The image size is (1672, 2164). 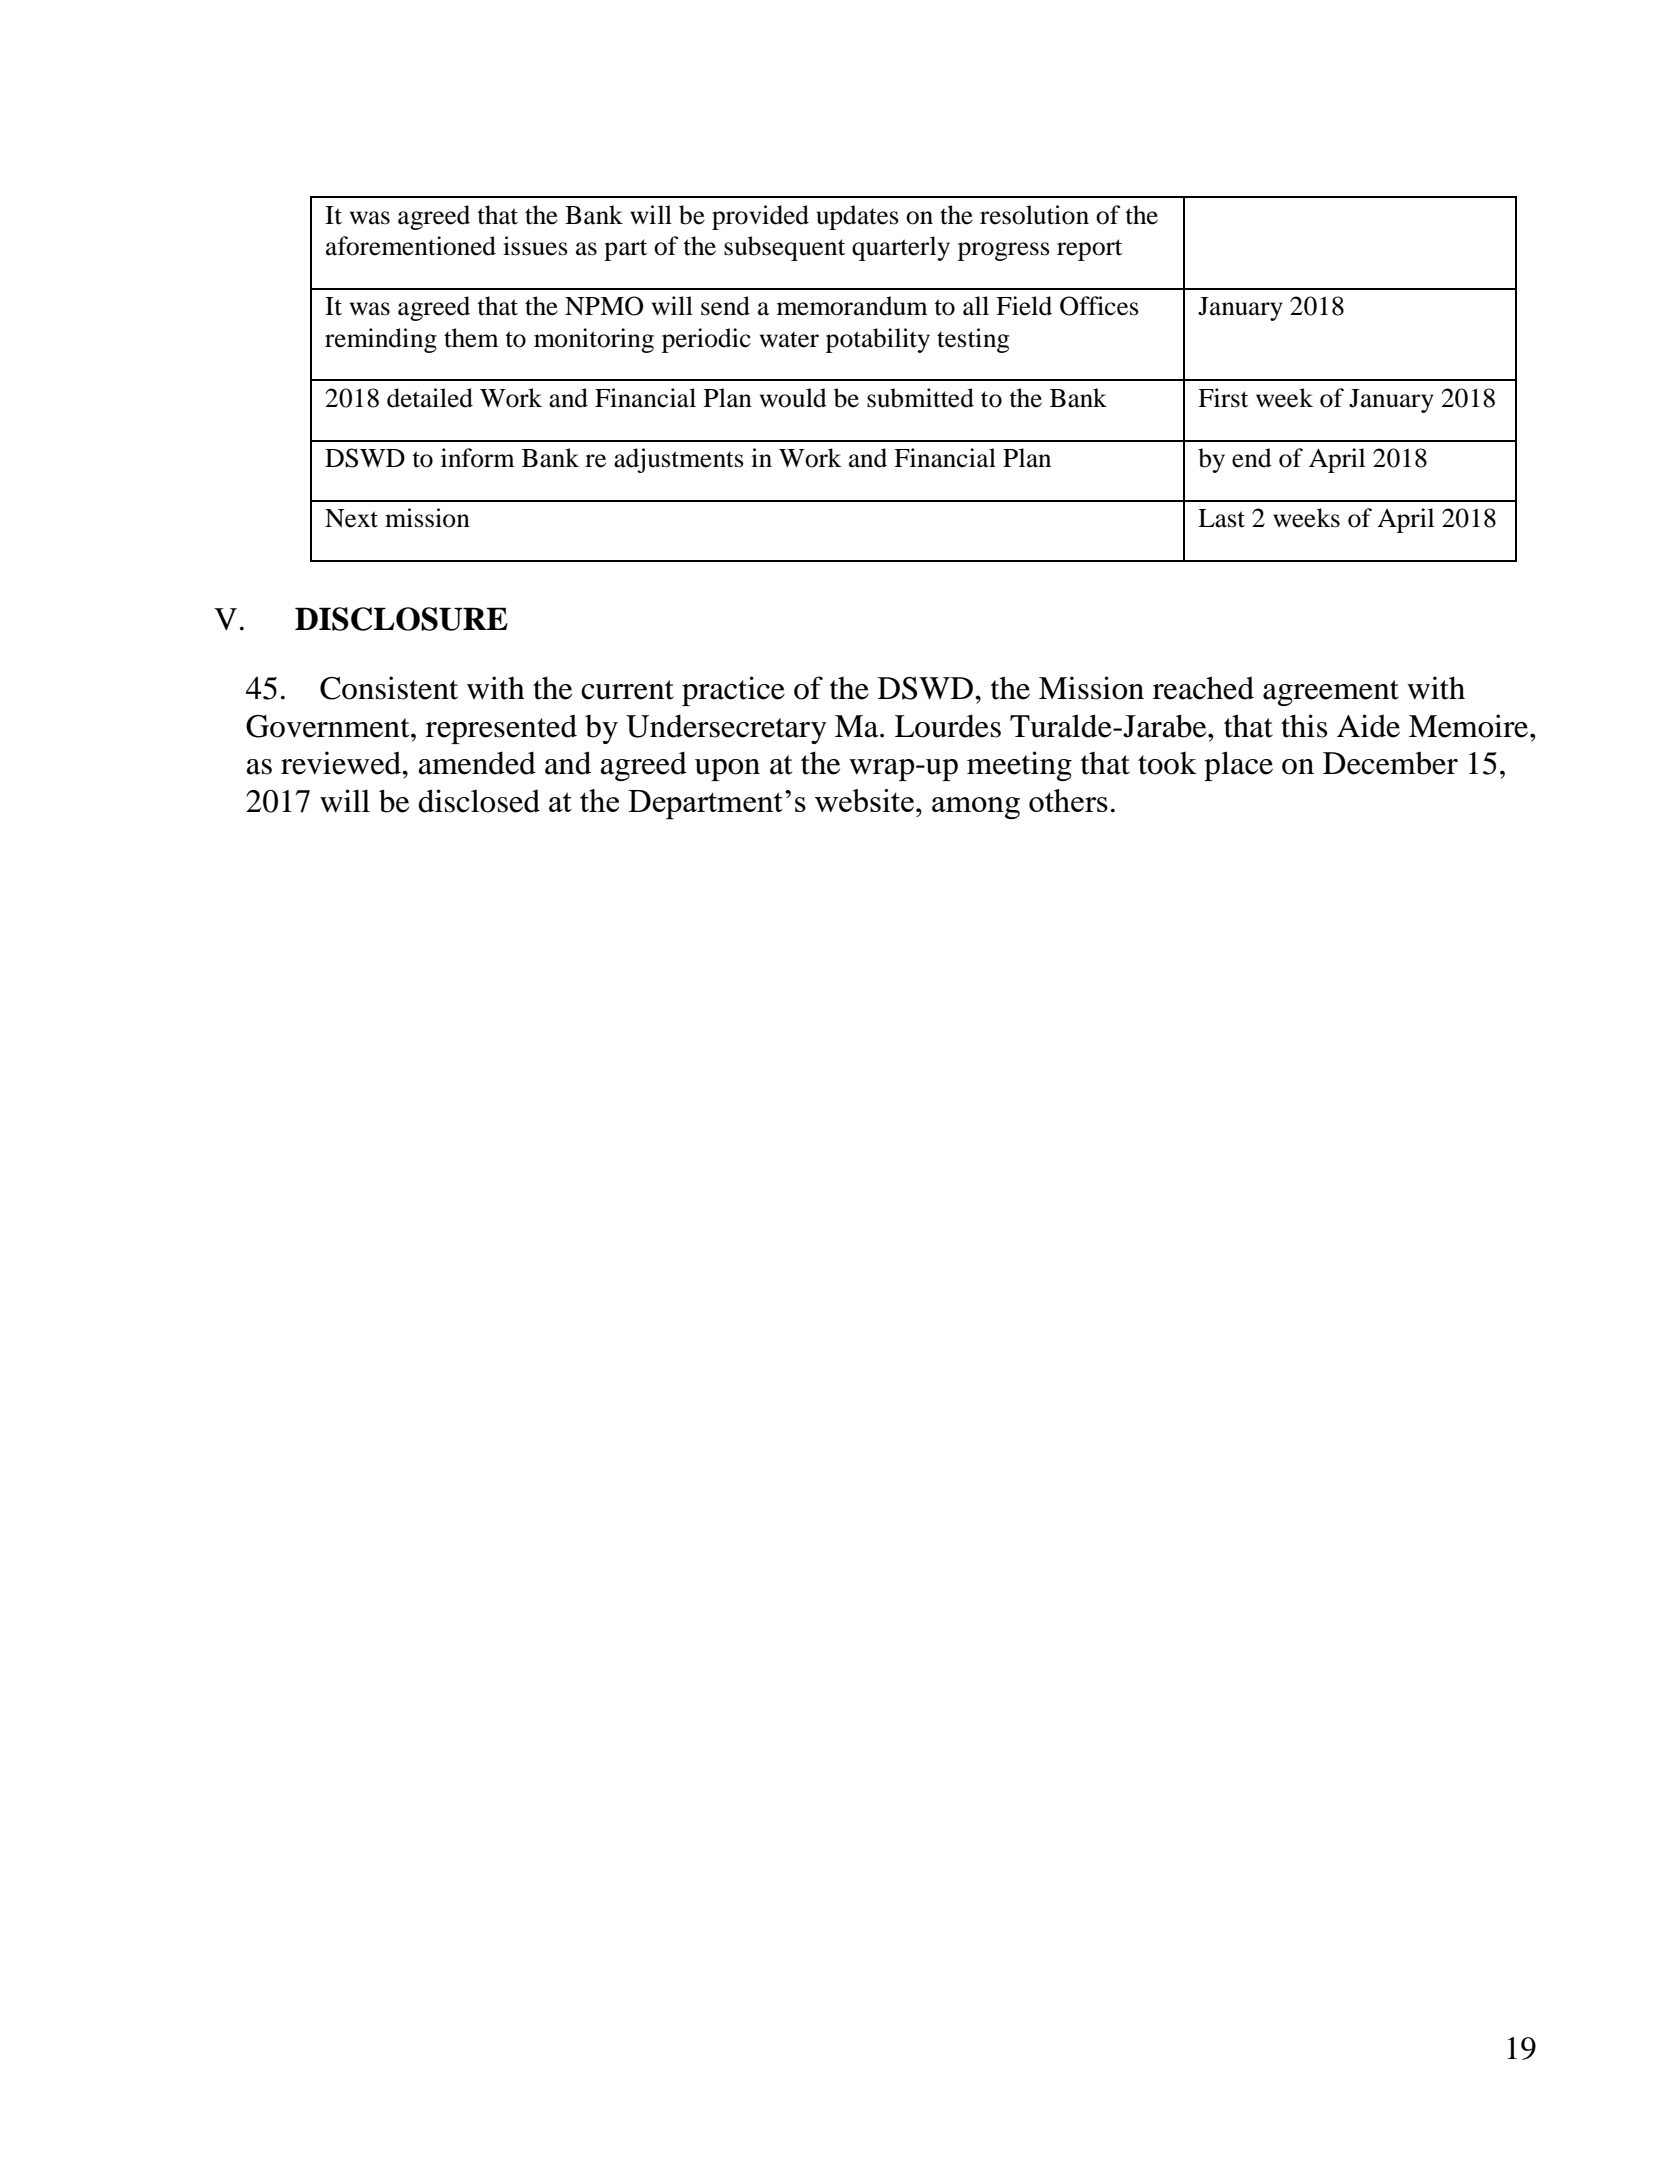 What do you see at coordinates (479, 801) in the screenshot?
I see `disclosed` at bounding box center [479, 801].
